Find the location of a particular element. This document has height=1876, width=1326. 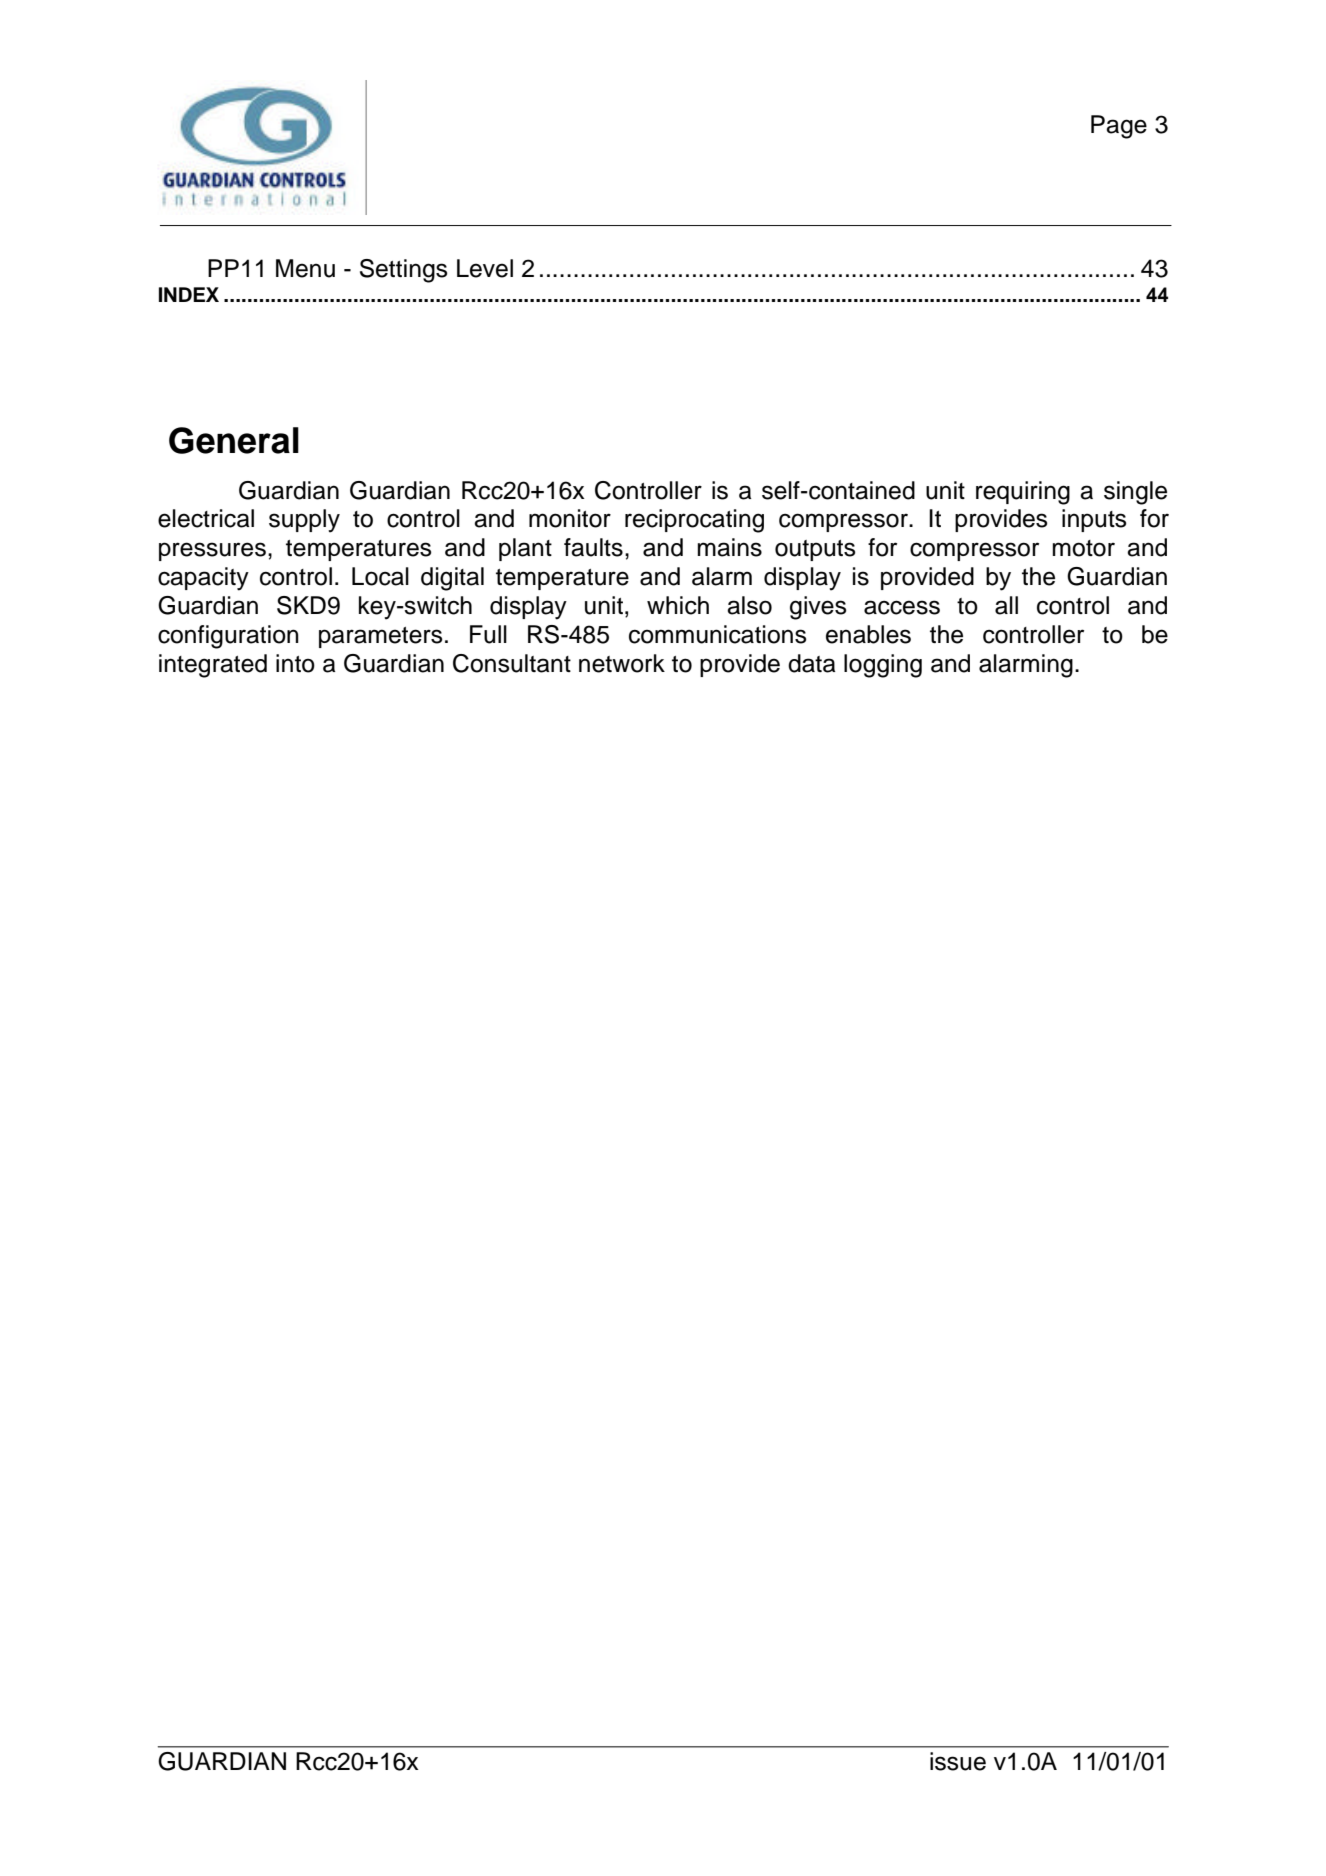

enables is located at coordinates (868, 634).
